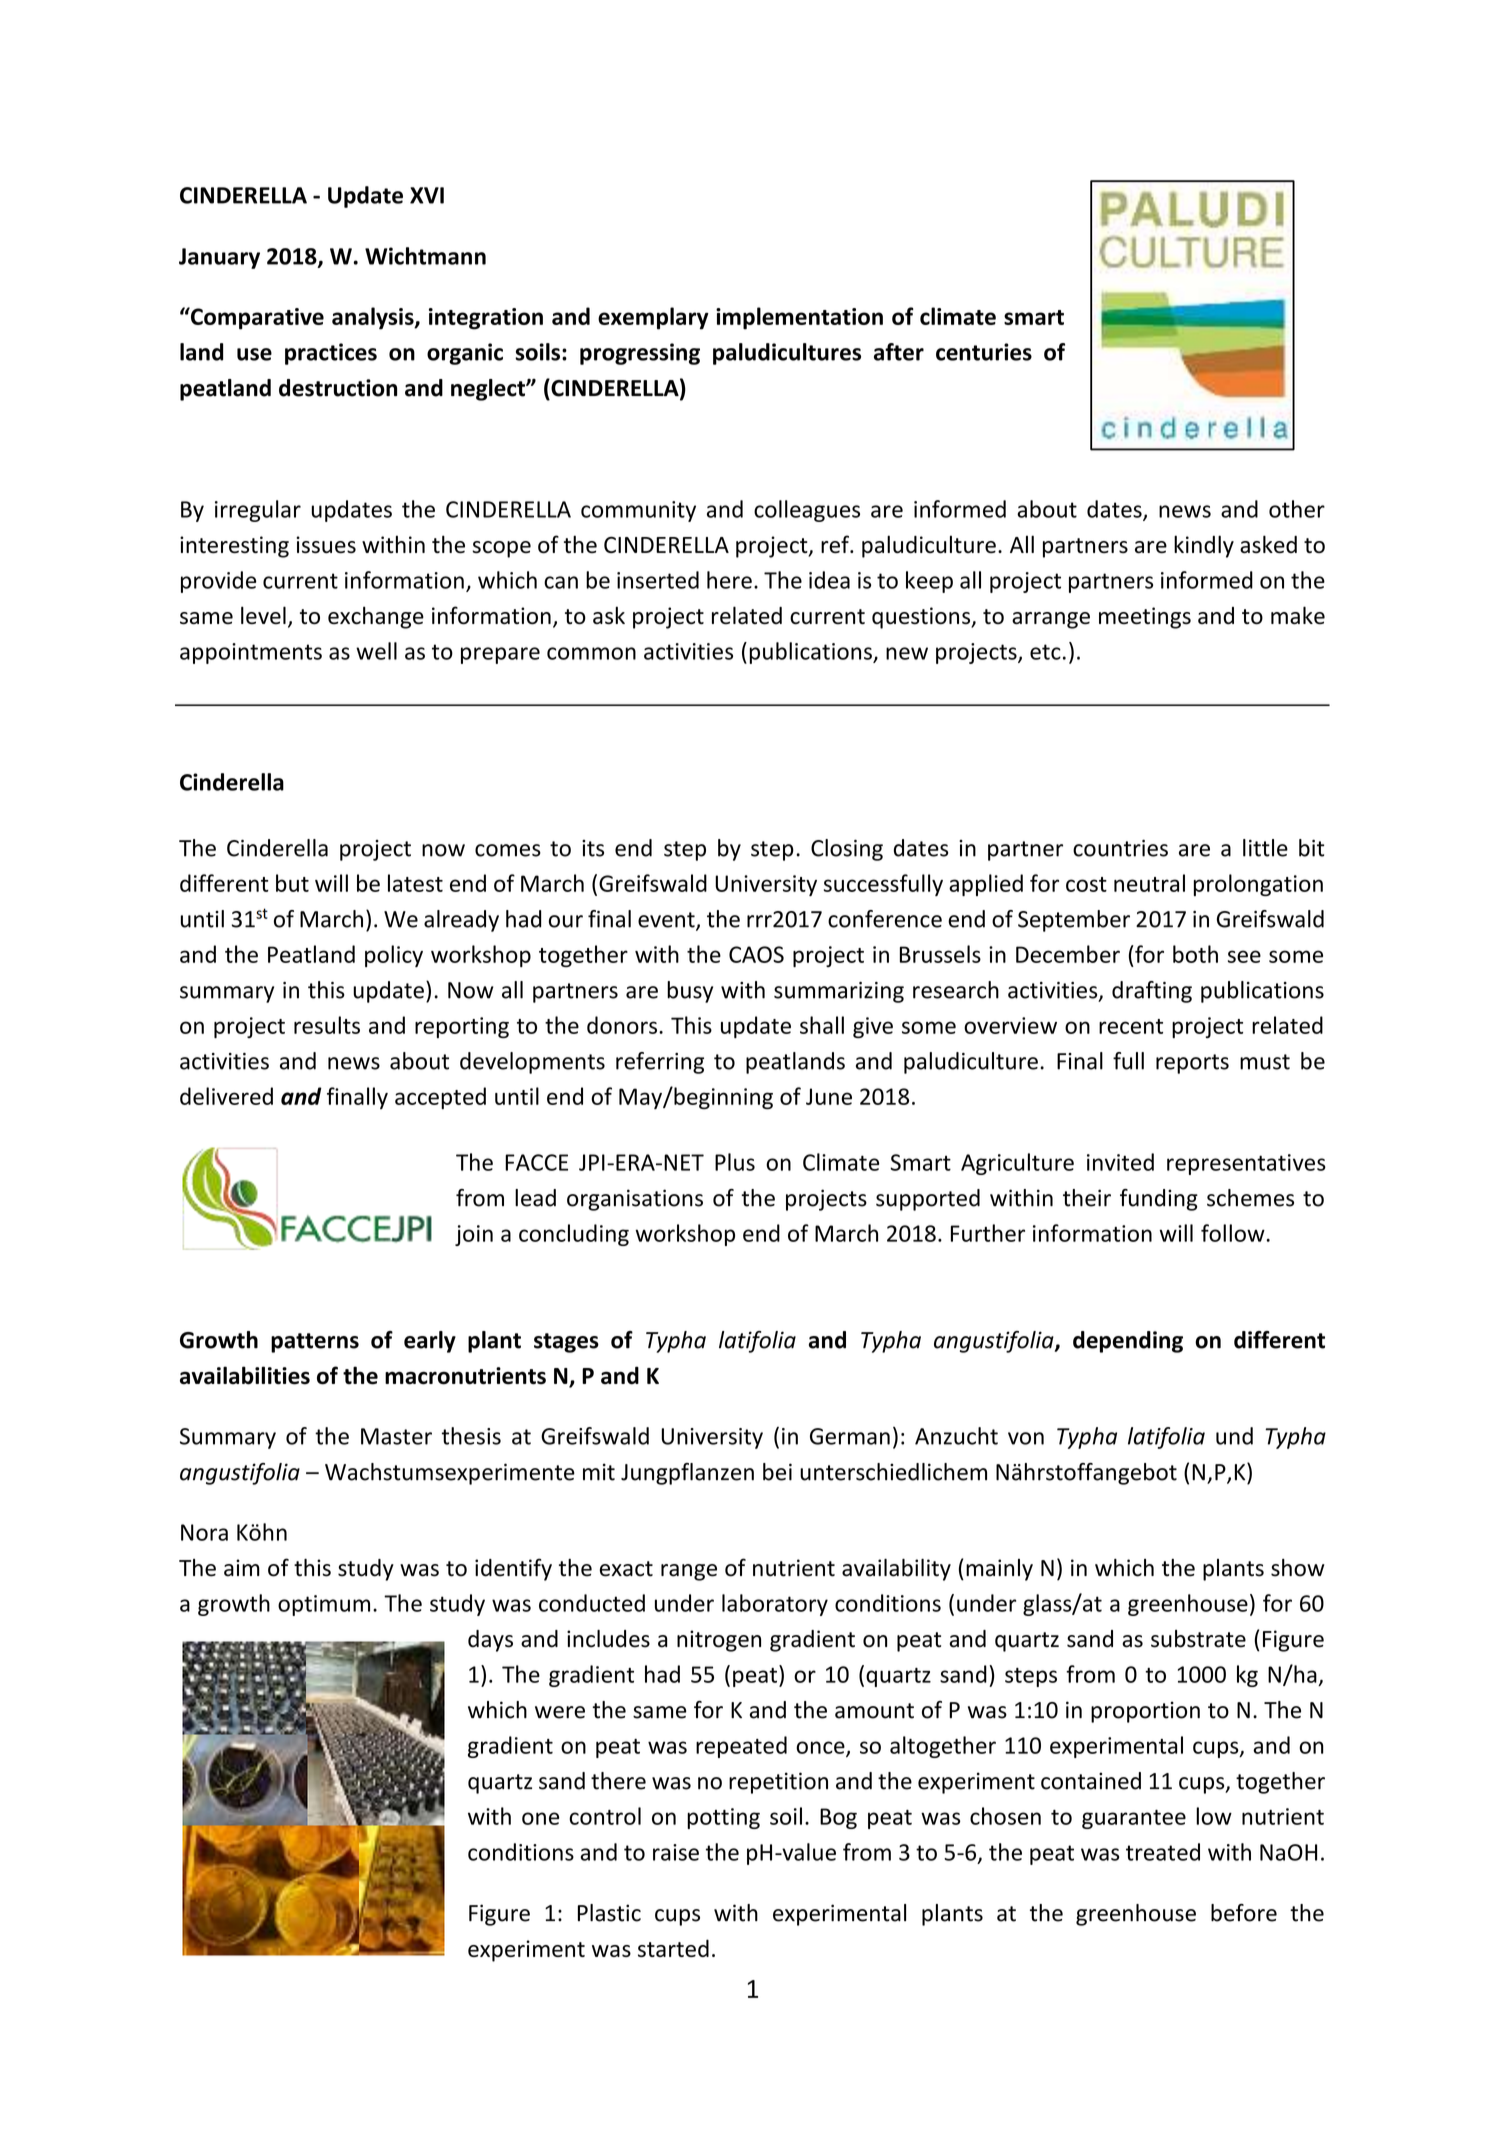 Image resolution: width=1505 pixels, height=2129 pixels. What do you see at coordinates (799, 318) in the document?
I see `implementation` at bounding box center [799, 318].
